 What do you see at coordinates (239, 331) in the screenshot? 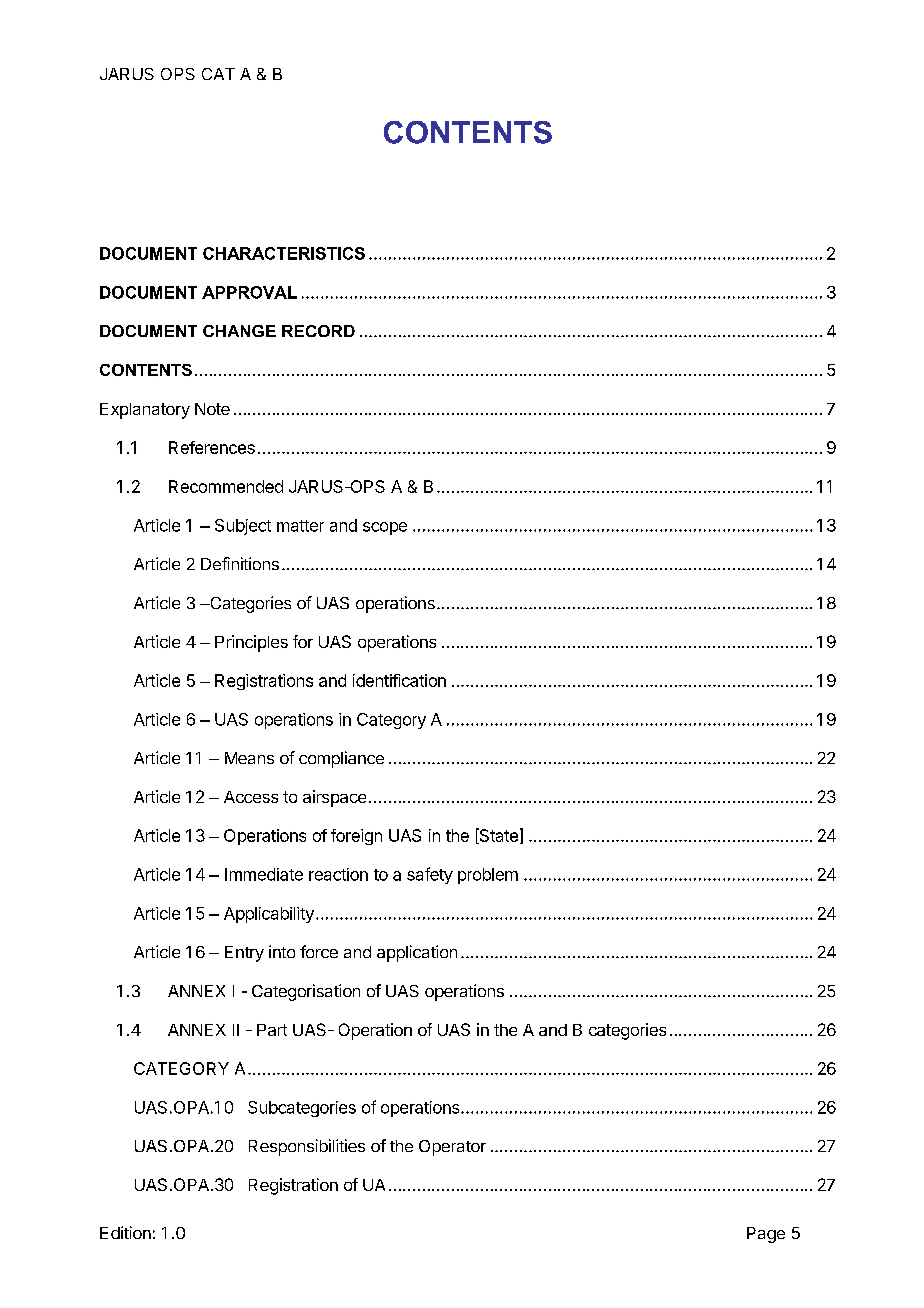
I see `CHANGE` at bounding box center [239, 331].
